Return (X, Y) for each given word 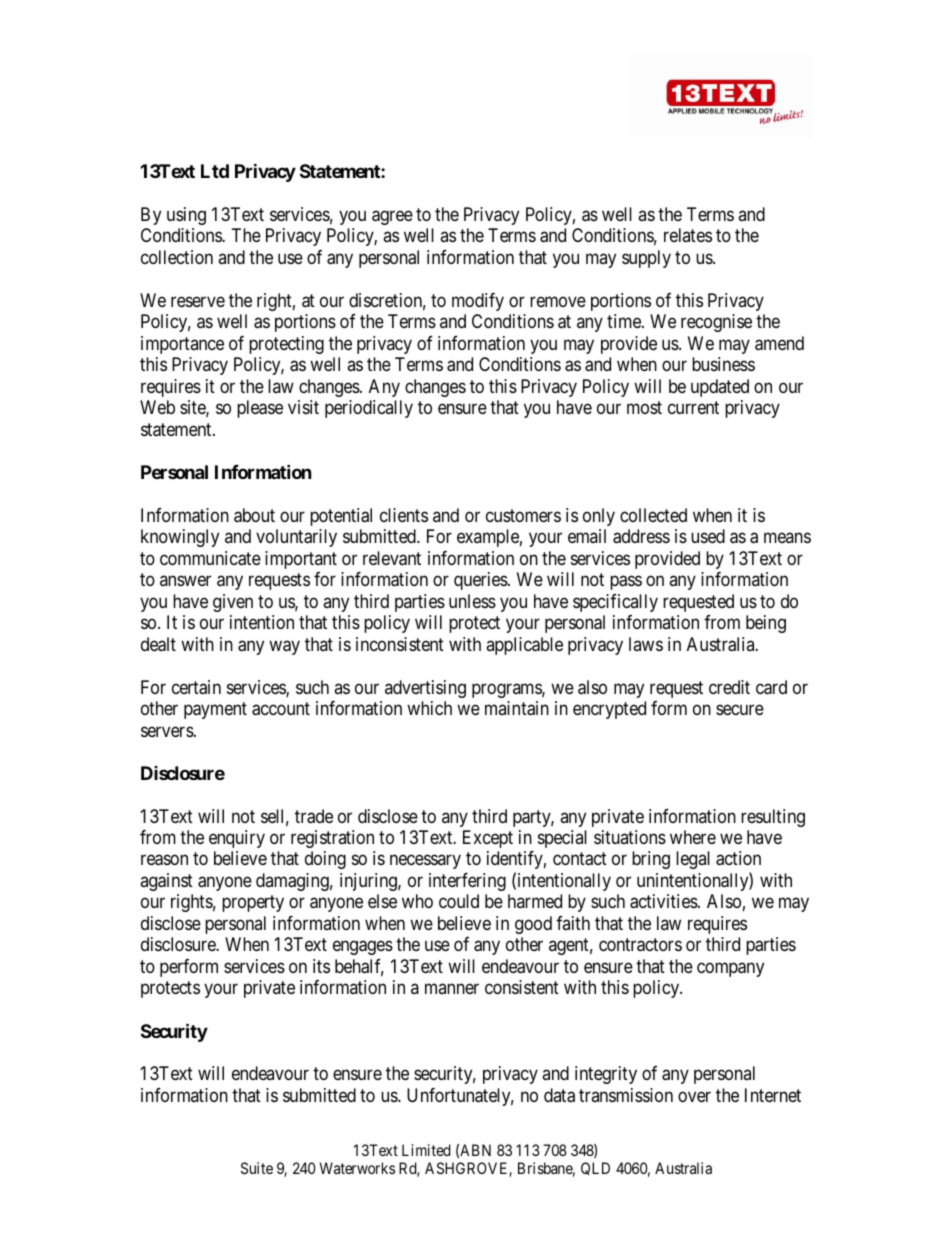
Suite (257, 1168)
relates (688, 235)
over (694, 1096)
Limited (426, 1150)
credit (729, 687)
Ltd (215, 171)
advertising (425, 689)
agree (392, 217)
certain (196, 687)
